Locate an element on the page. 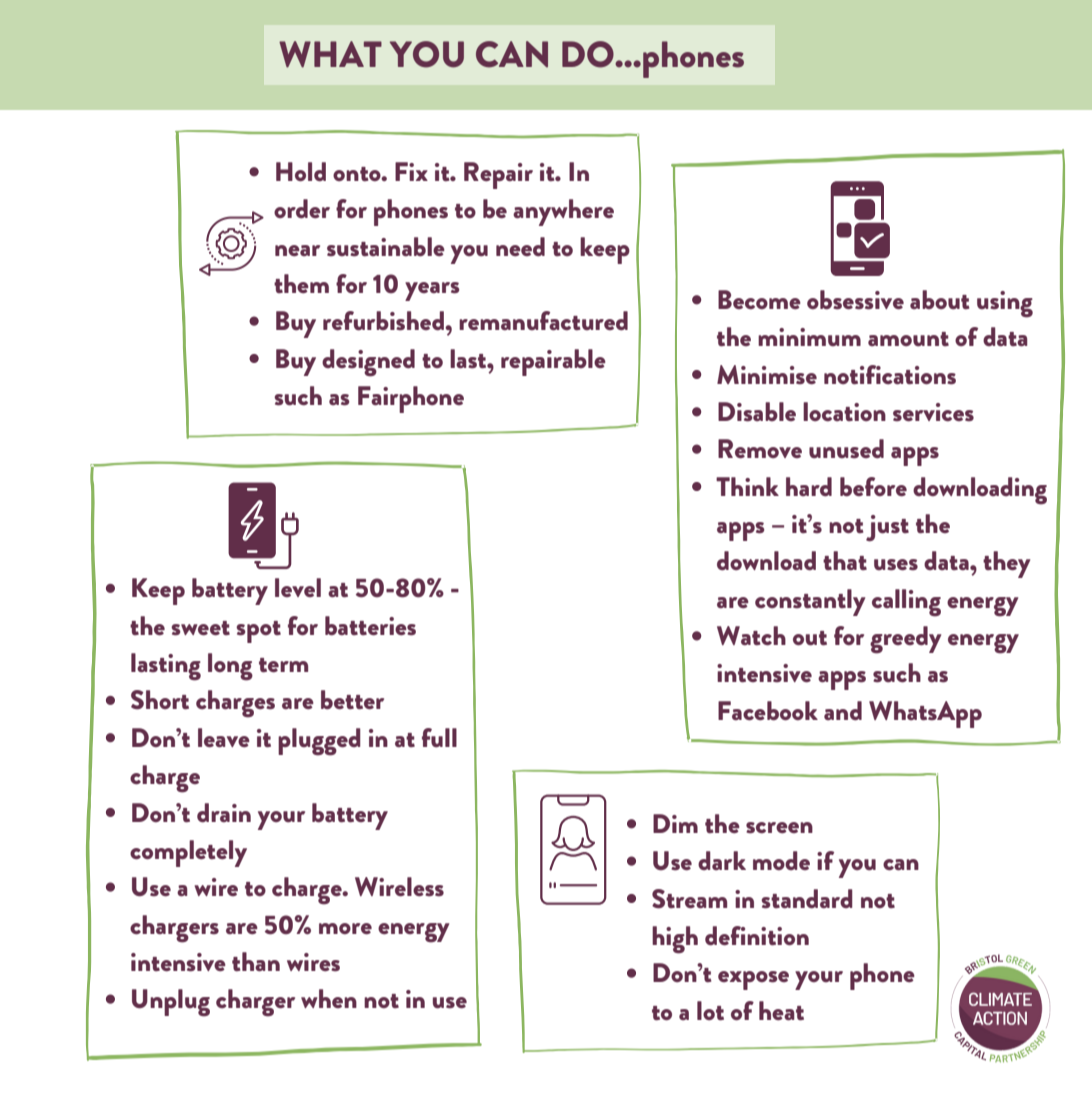  designed is located at coordinates (368, 363).
